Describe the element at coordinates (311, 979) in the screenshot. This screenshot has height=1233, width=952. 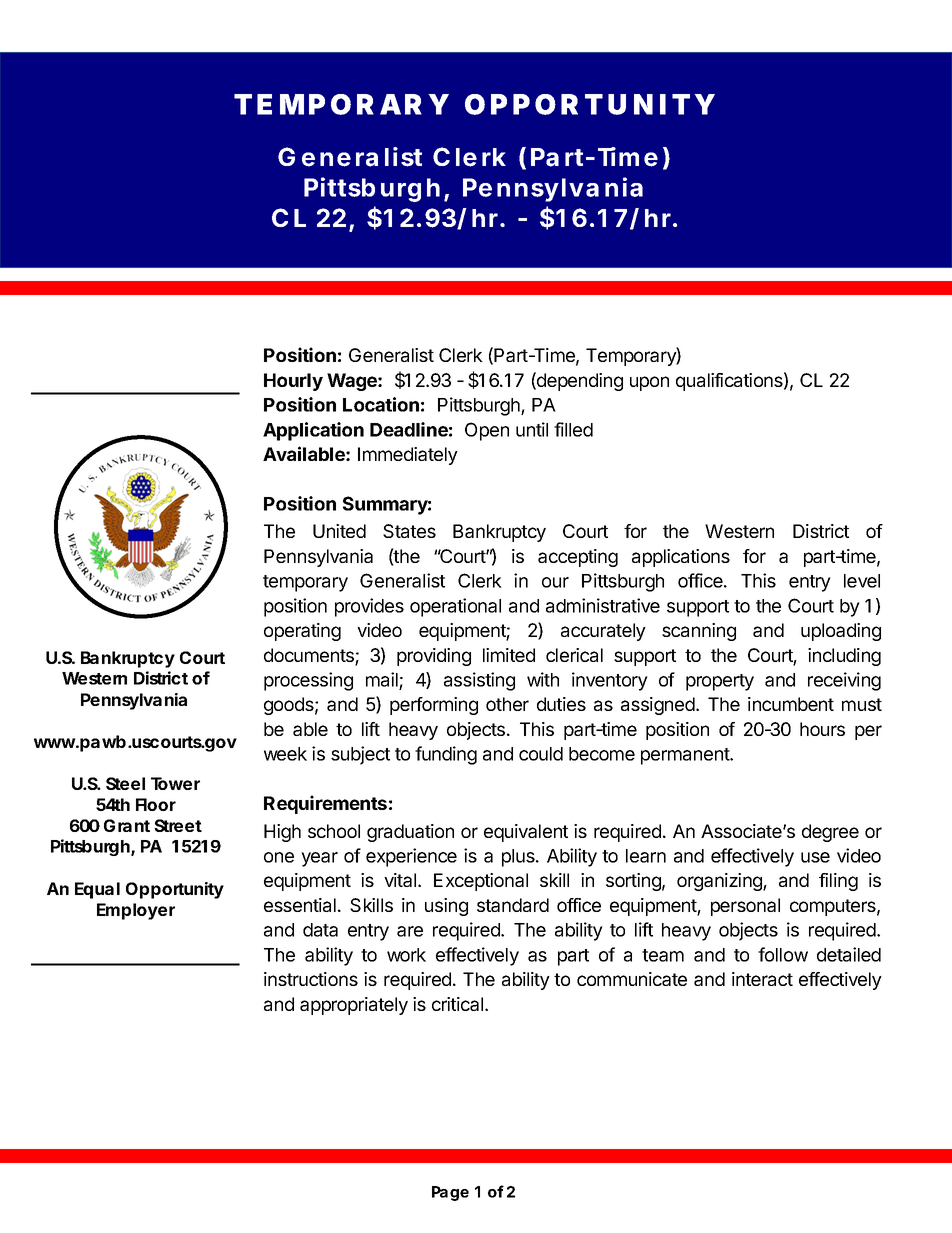
I see `instructions` at that location.
